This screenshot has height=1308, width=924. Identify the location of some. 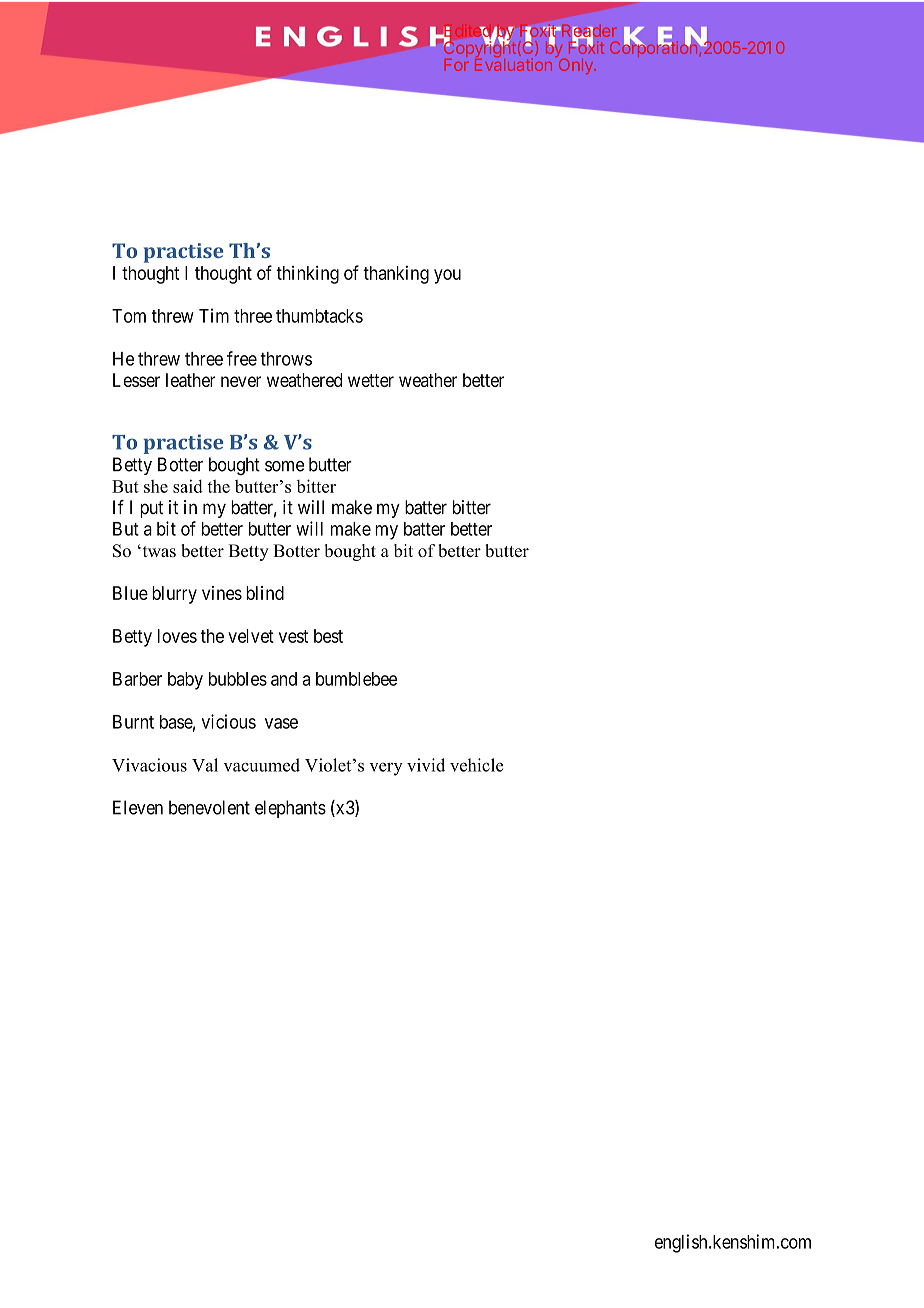
(284, 466).
